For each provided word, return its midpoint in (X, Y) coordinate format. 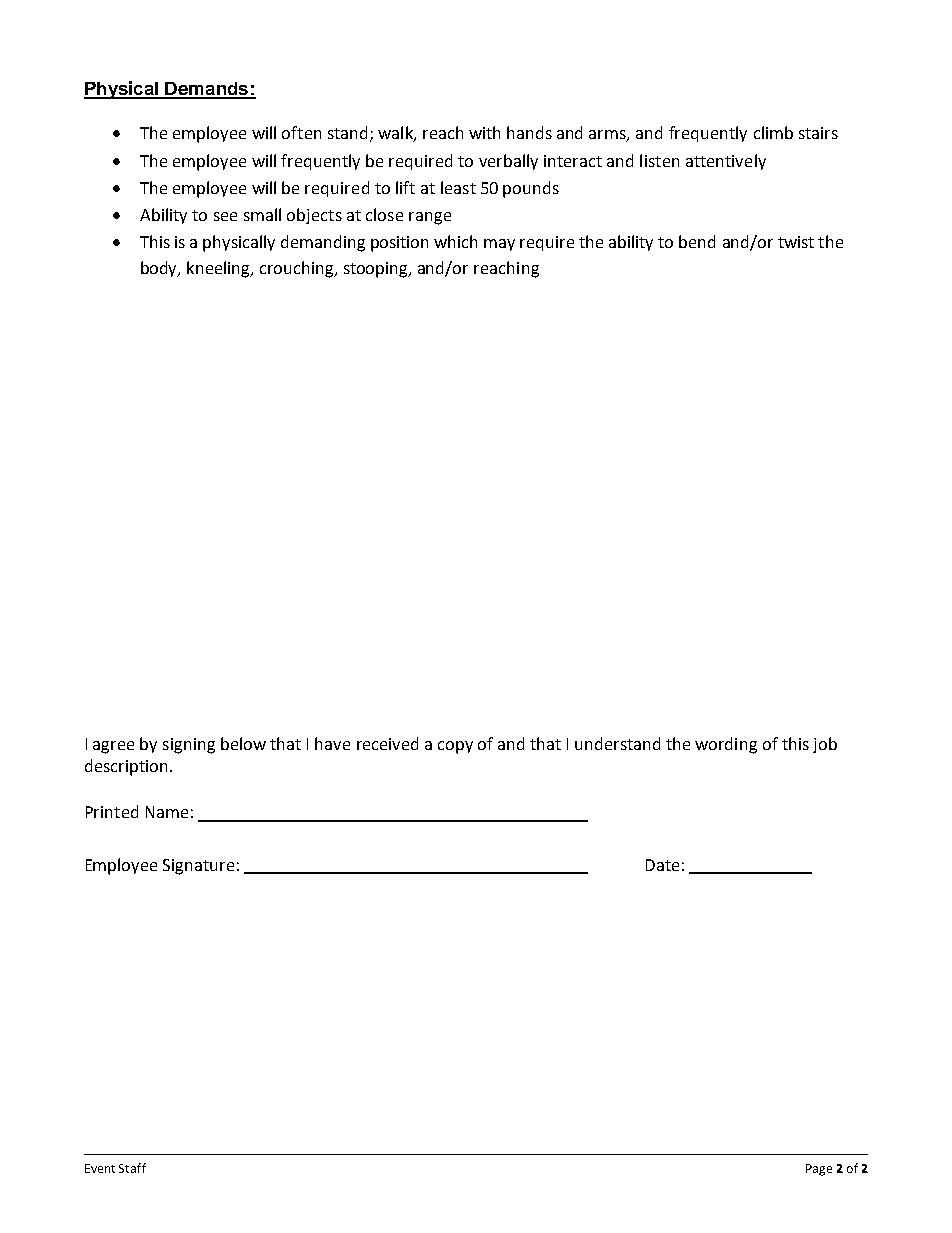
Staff (132, 1168)
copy (455, 747)
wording (726, 745)
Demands (207, 90)
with (484, 132)
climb (773, 132)
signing (189, 746)
